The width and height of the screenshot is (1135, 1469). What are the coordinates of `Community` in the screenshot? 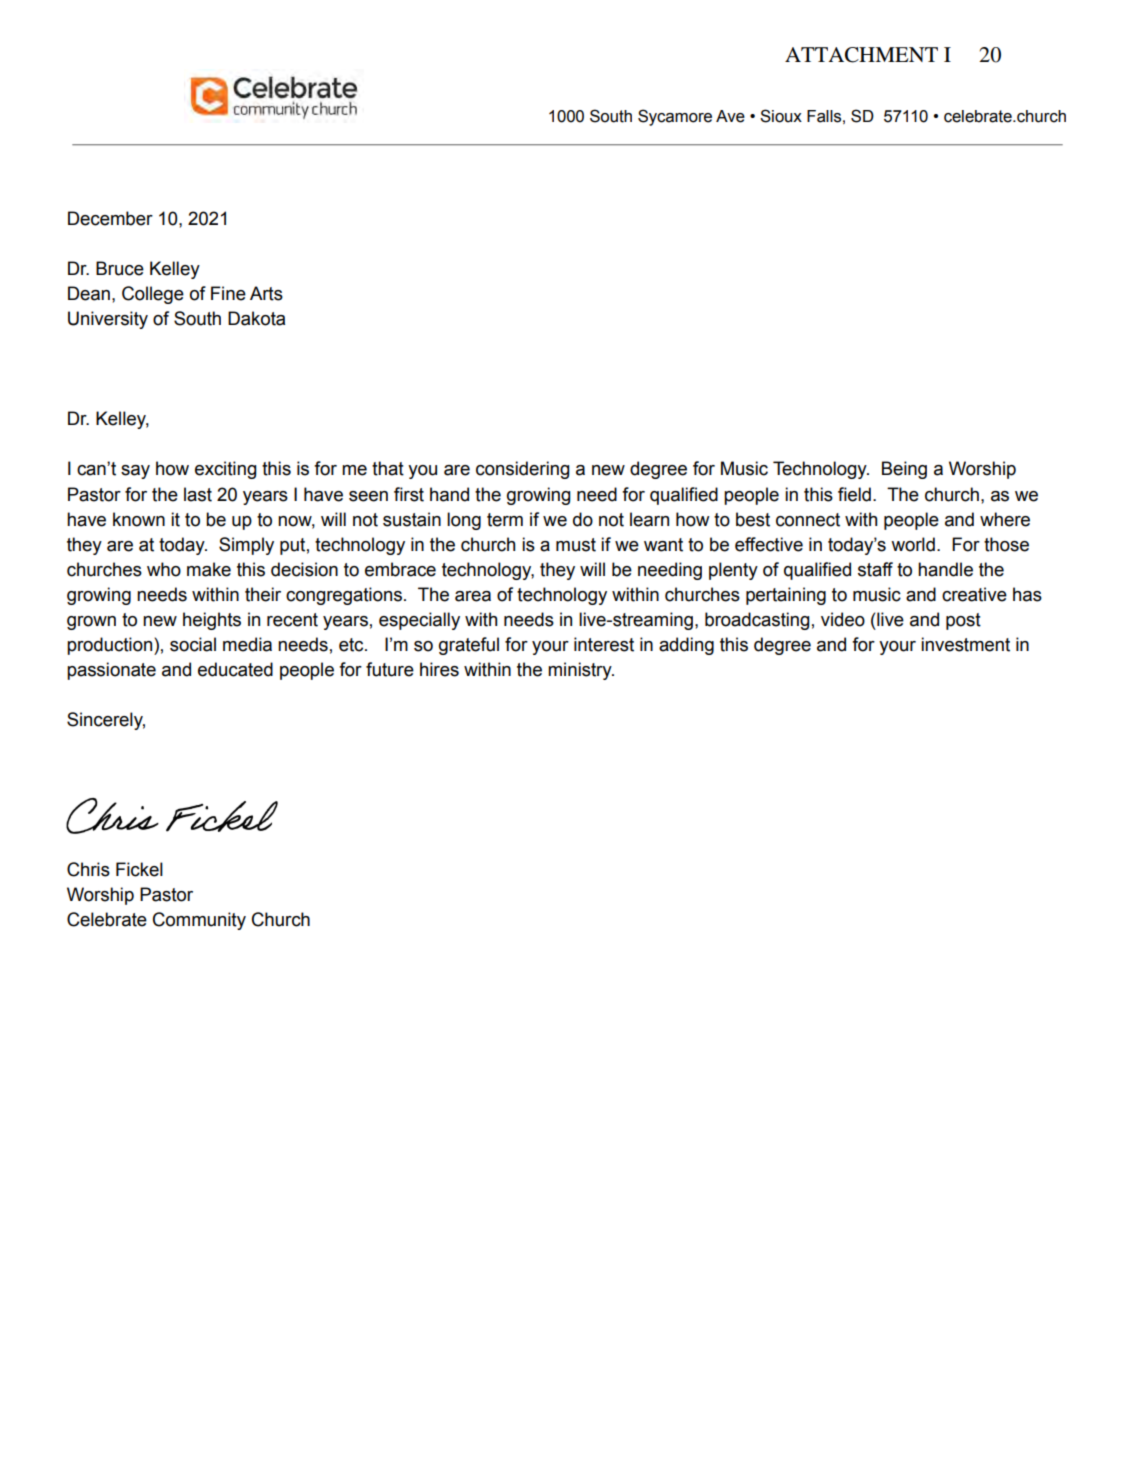 It's located at (199, 921).
